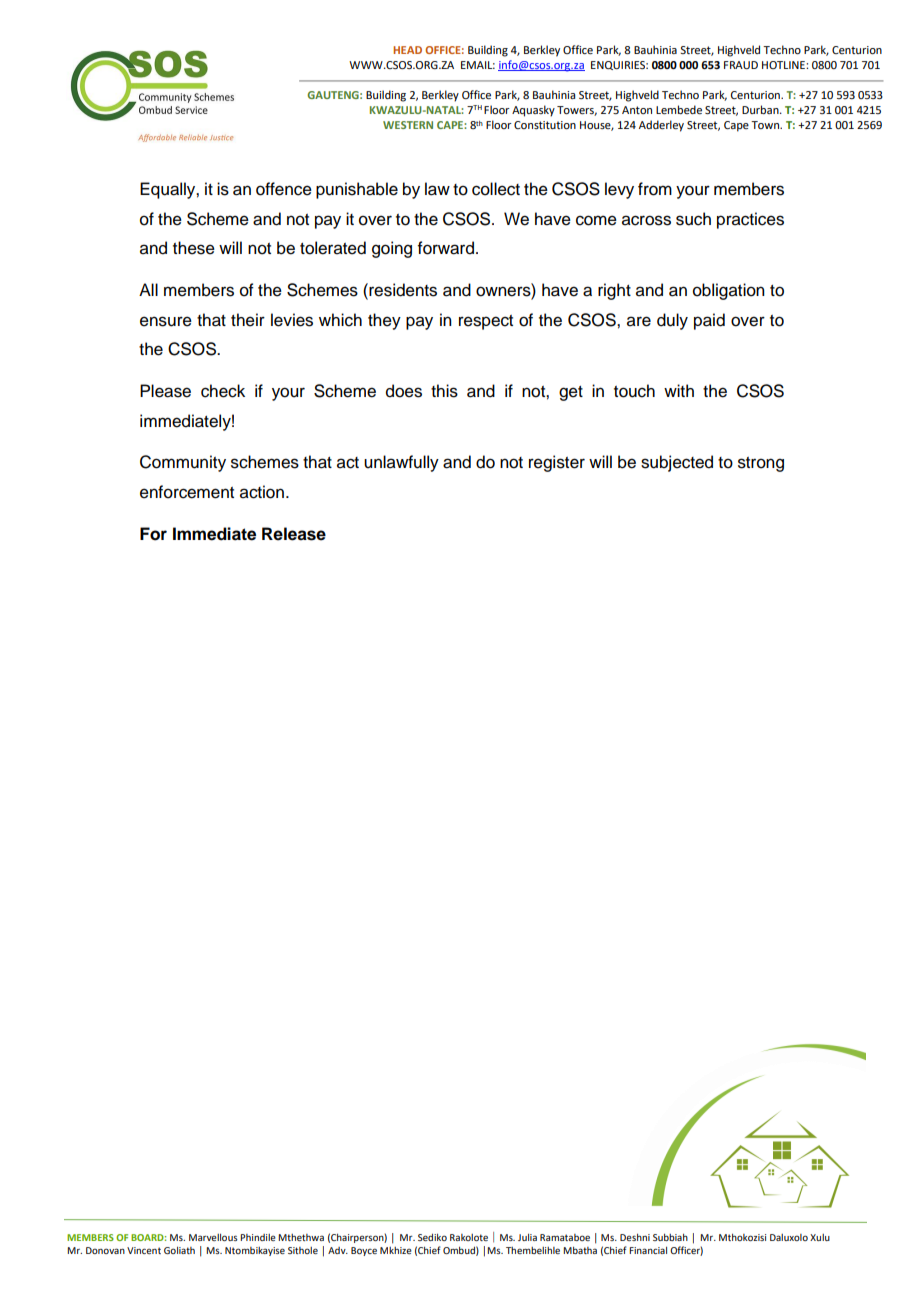  Describe the element at coordinates (294, 534) in the screenshot. I see `Release` at that location.
